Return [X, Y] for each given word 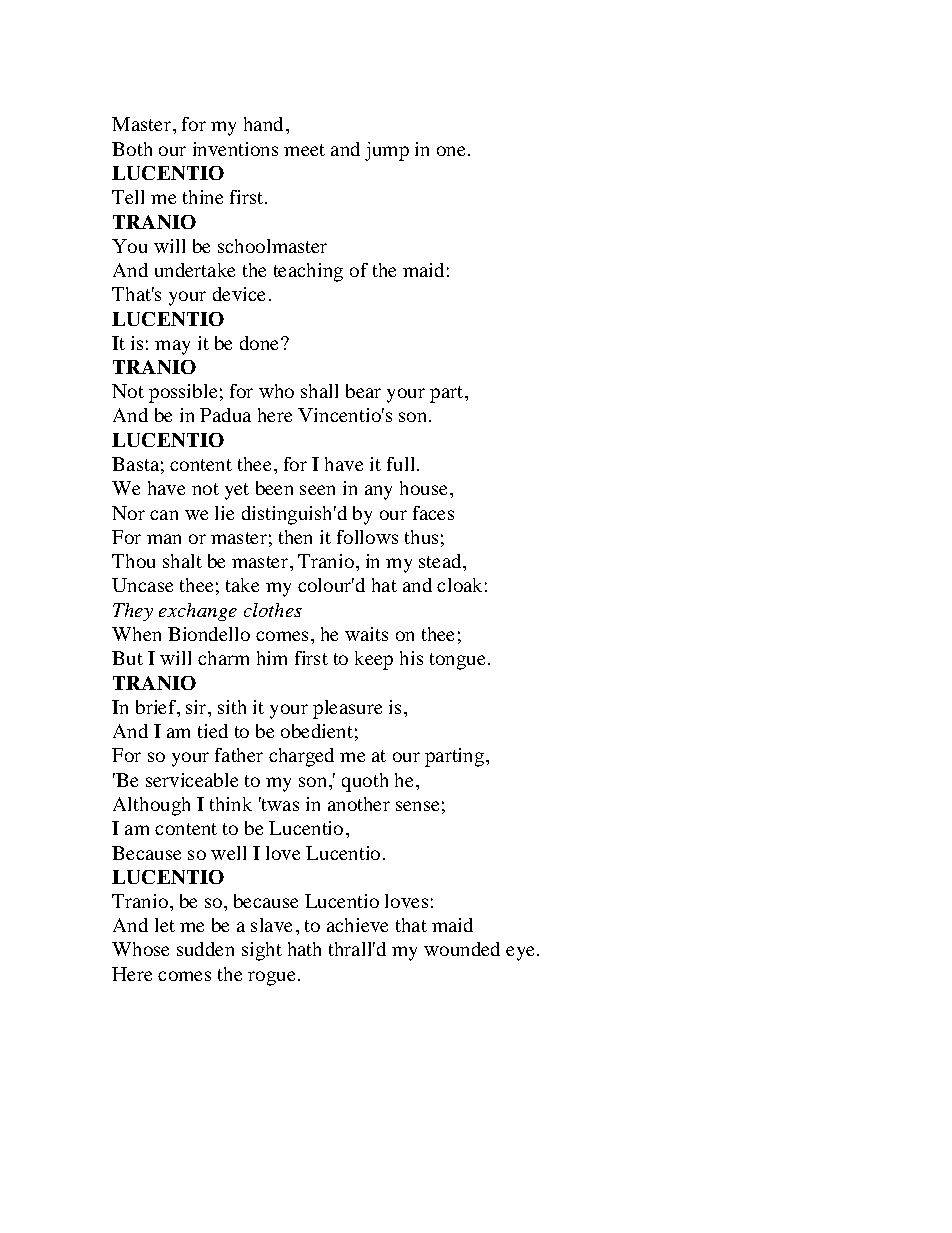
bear [363, 391]
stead [441, 561]
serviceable [192, 780]
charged [301, 757]
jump [387, 151]
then [295, 537]
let [165, 925]
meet [304, 150]
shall [319, 391]
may [172, 347]
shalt [182, 561]
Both [132, 149]
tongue [459, 661]
